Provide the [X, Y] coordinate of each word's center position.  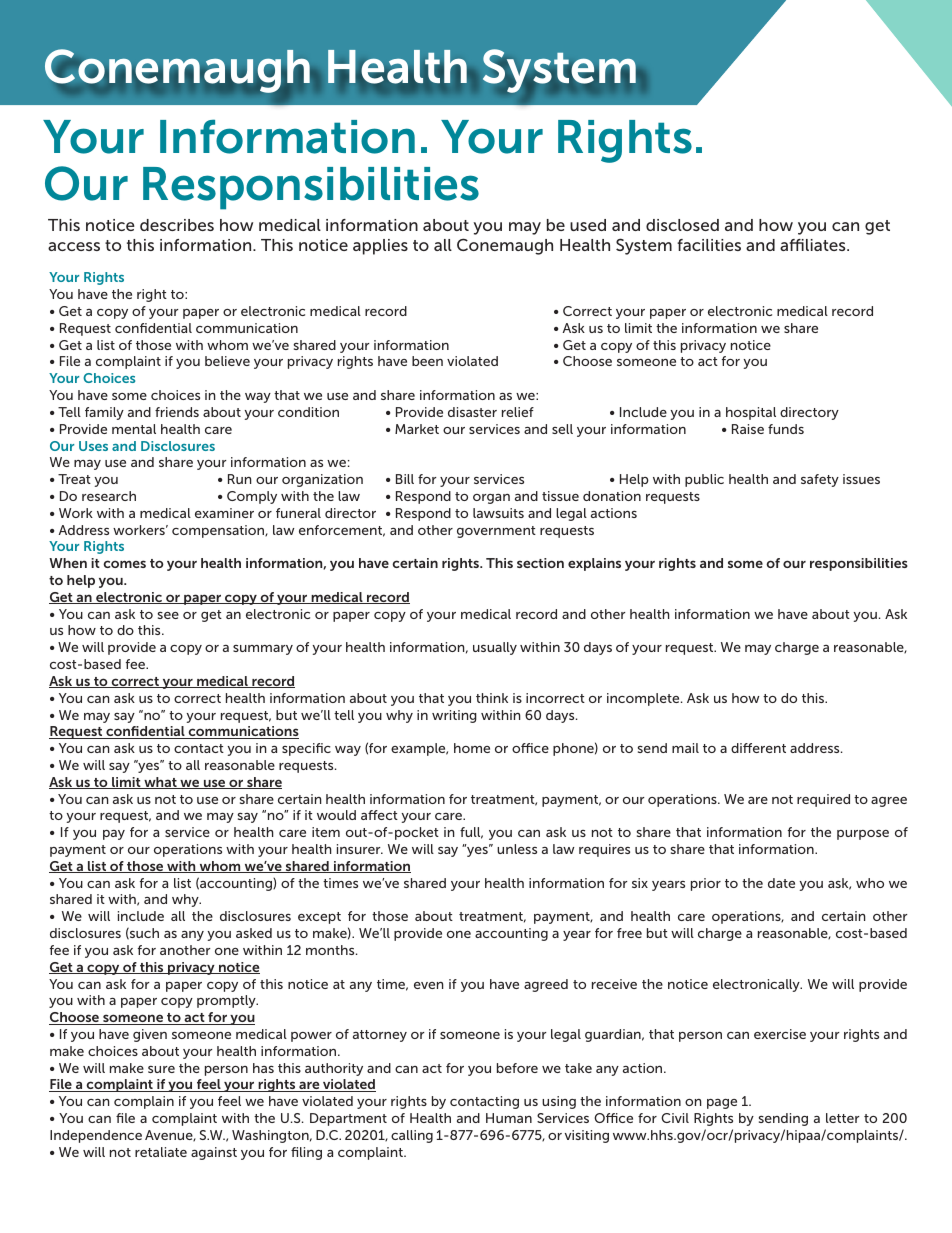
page [722, 1104]
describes [177, 225]
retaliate [161, 1152]
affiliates [814, 245]
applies [380, 247]
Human [509, 1118]
